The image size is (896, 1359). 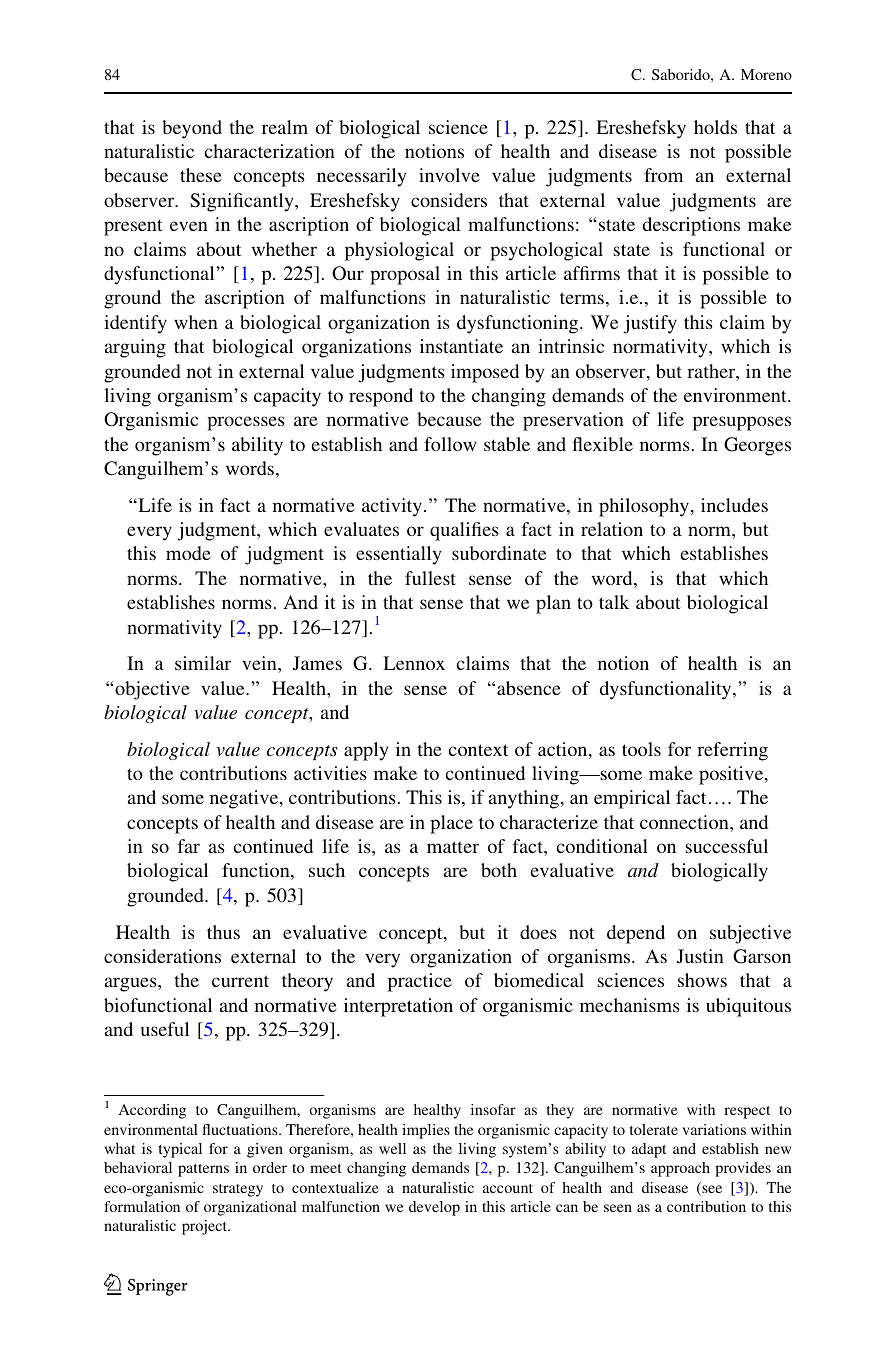 What do you see at coordinates (223, 932) in the screenshot?
I see `thus` at bounding box center [223, 932].
